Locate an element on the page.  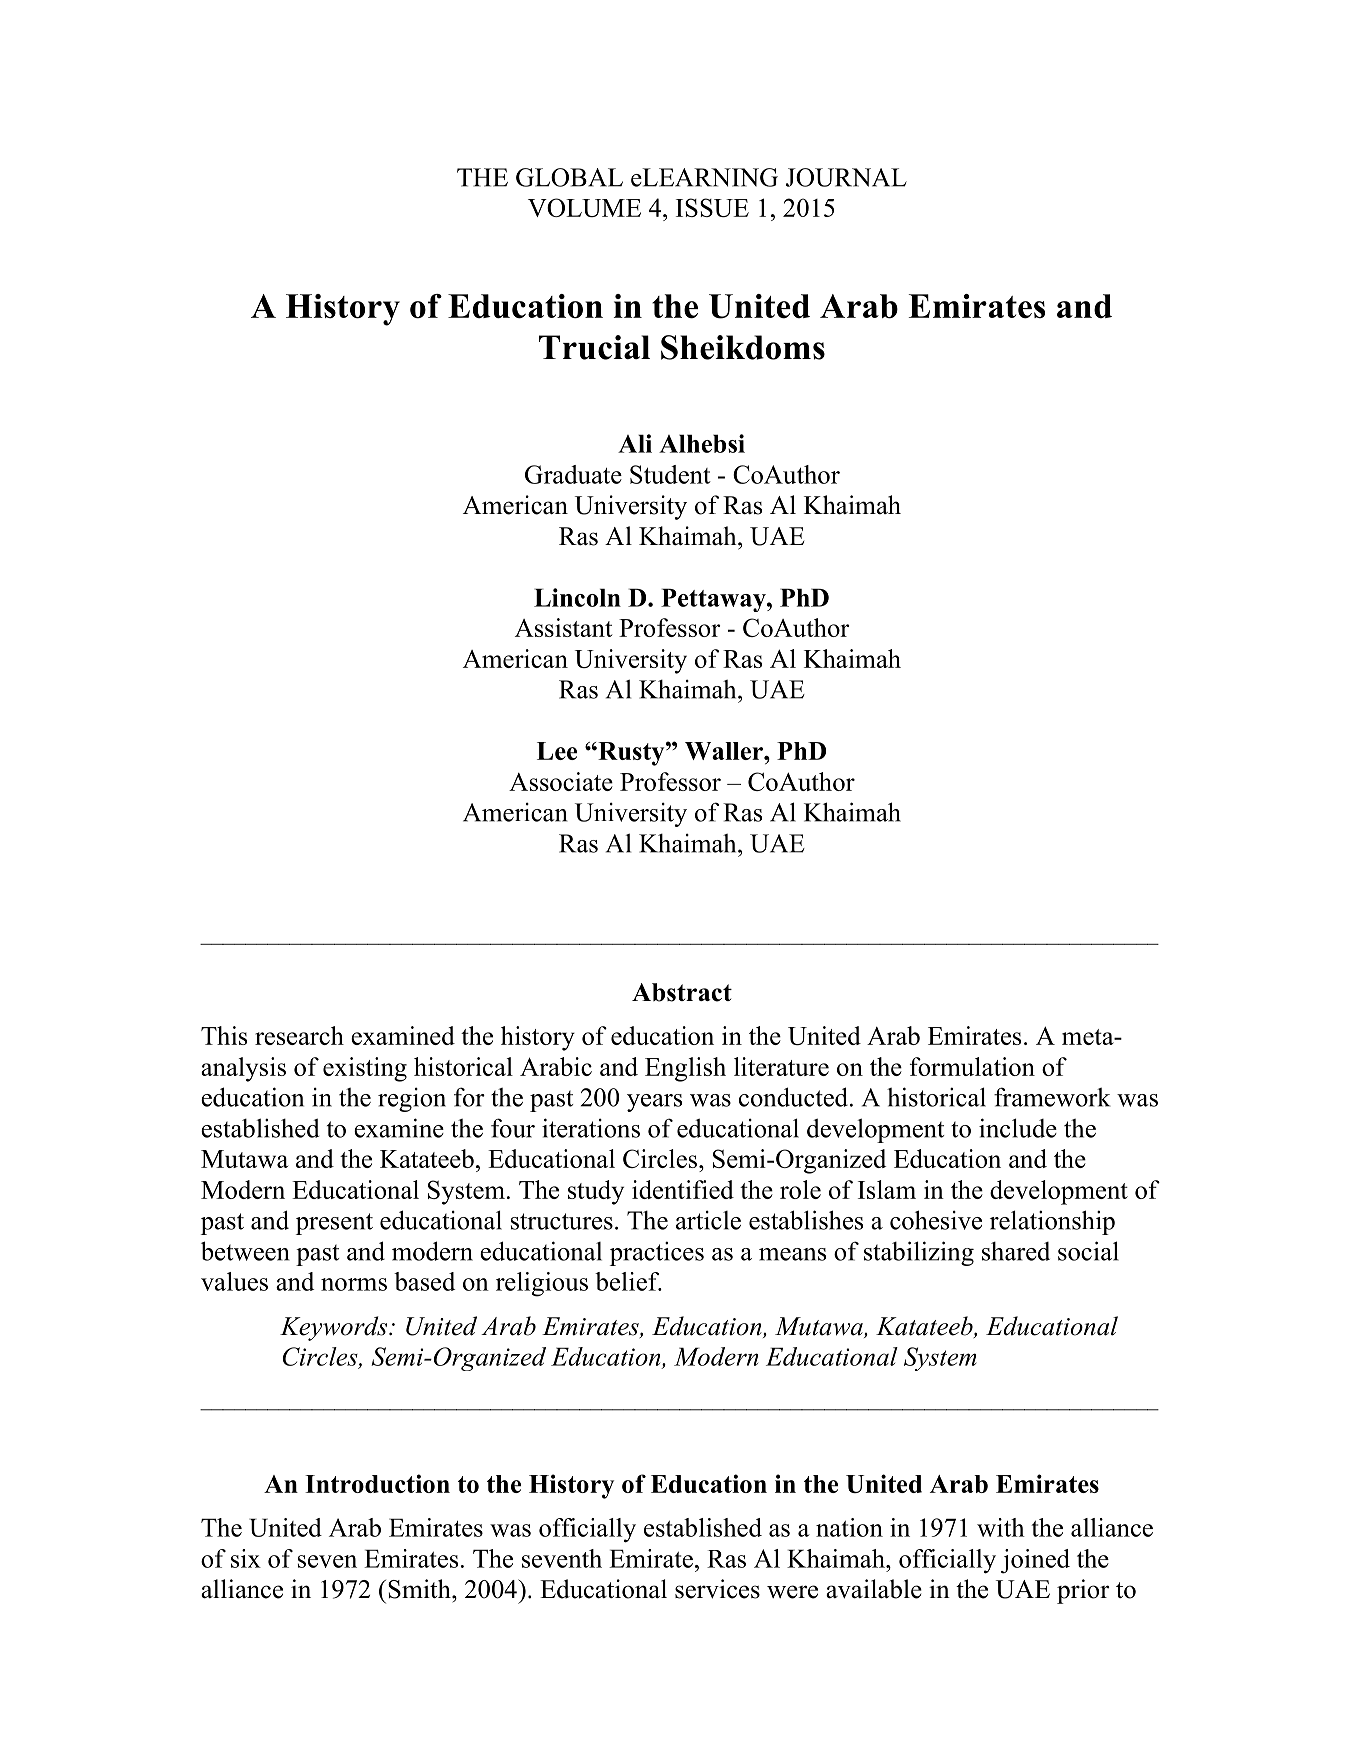
research is located at coordinates (299, 1035).
